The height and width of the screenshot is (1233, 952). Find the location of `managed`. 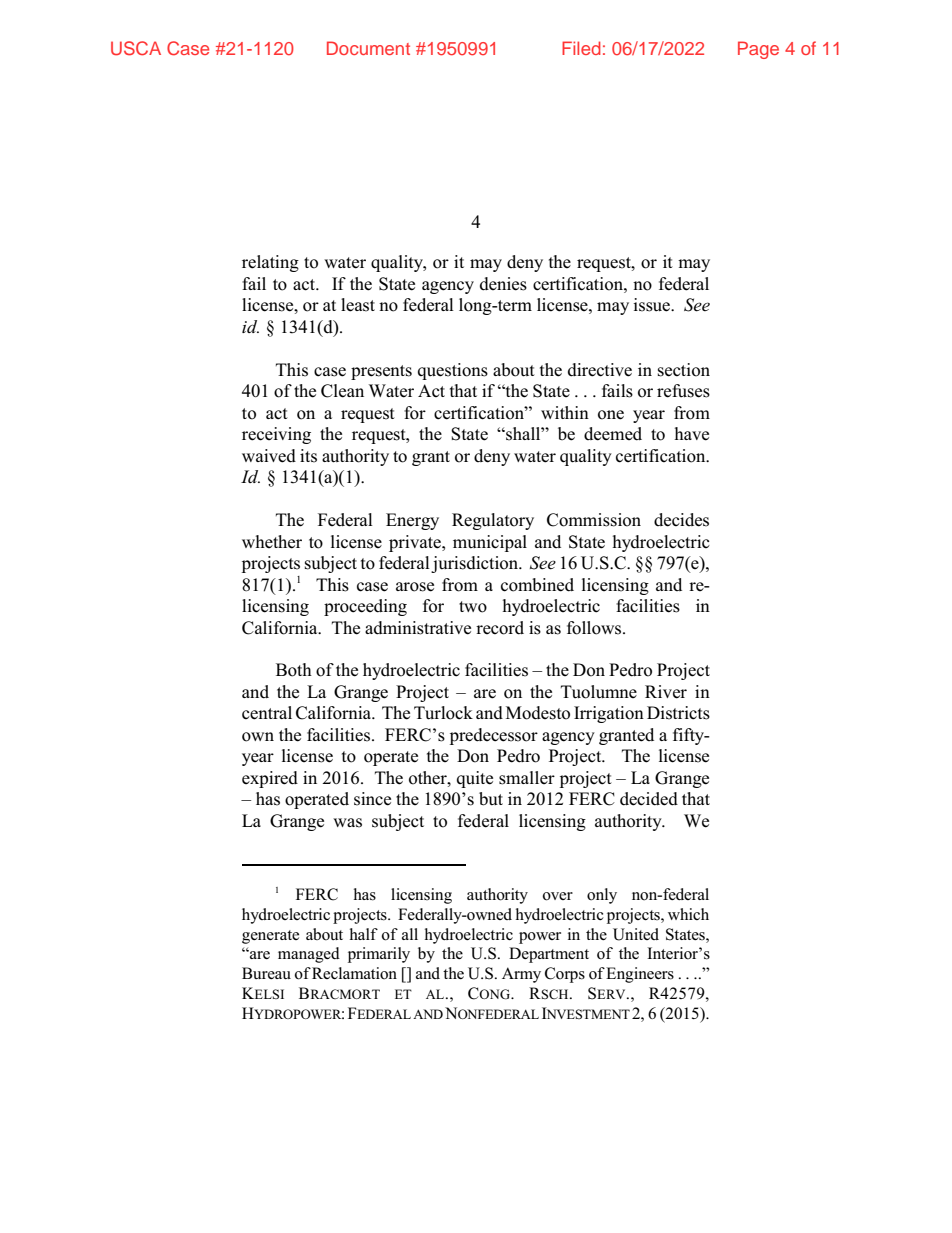

managed is located at coordinates (309, 955).
